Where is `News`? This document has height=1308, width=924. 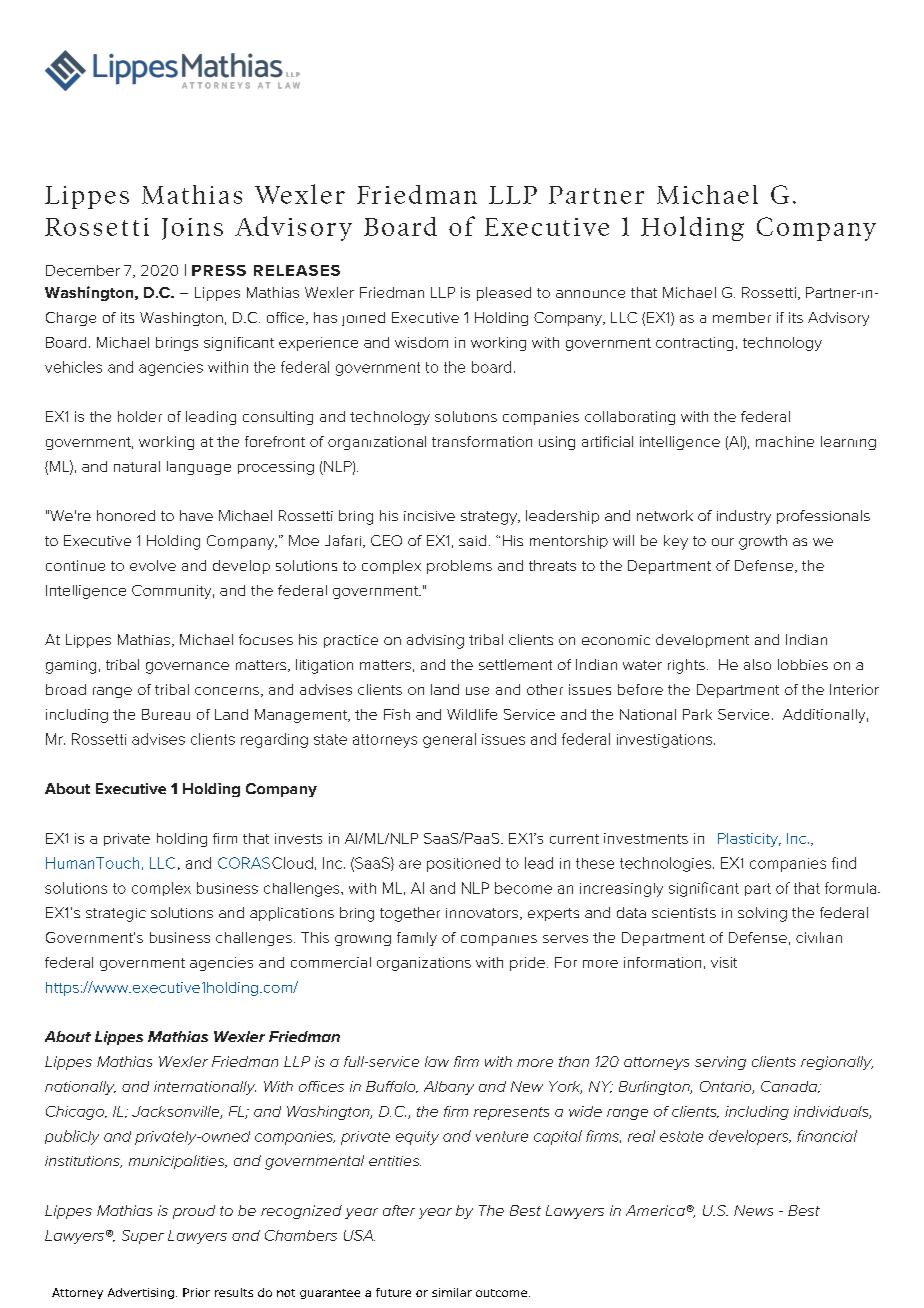
News is located at coordinates (753, 1210).
